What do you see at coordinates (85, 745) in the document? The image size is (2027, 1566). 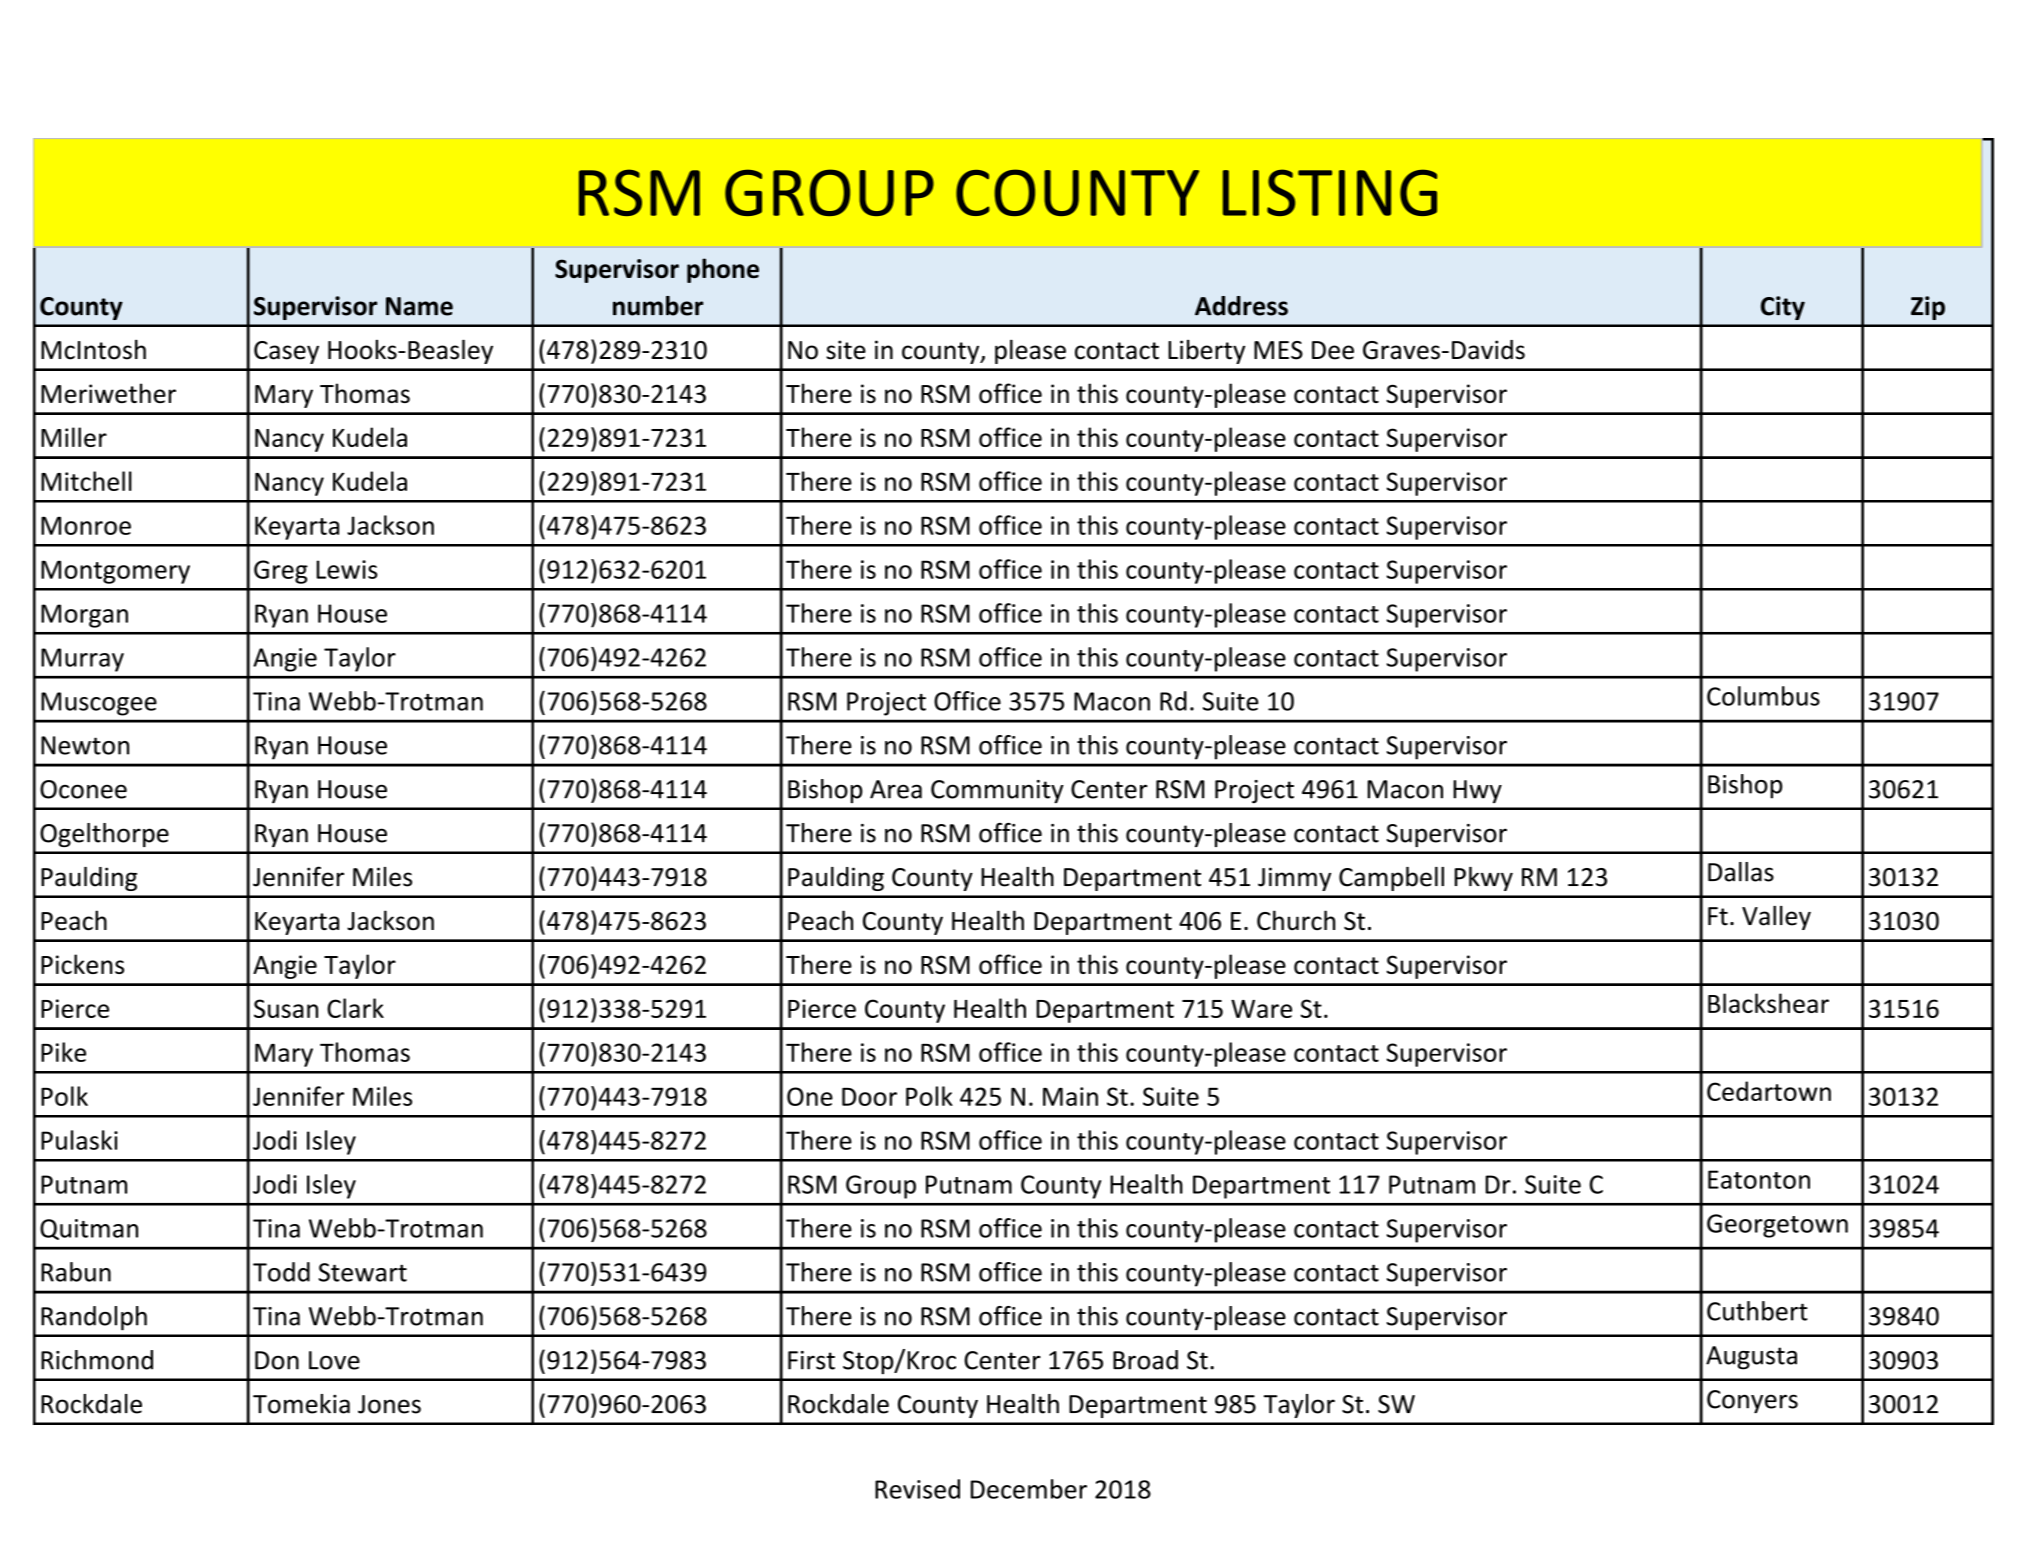 I see `Newton` at bounding box center [85, 745].
